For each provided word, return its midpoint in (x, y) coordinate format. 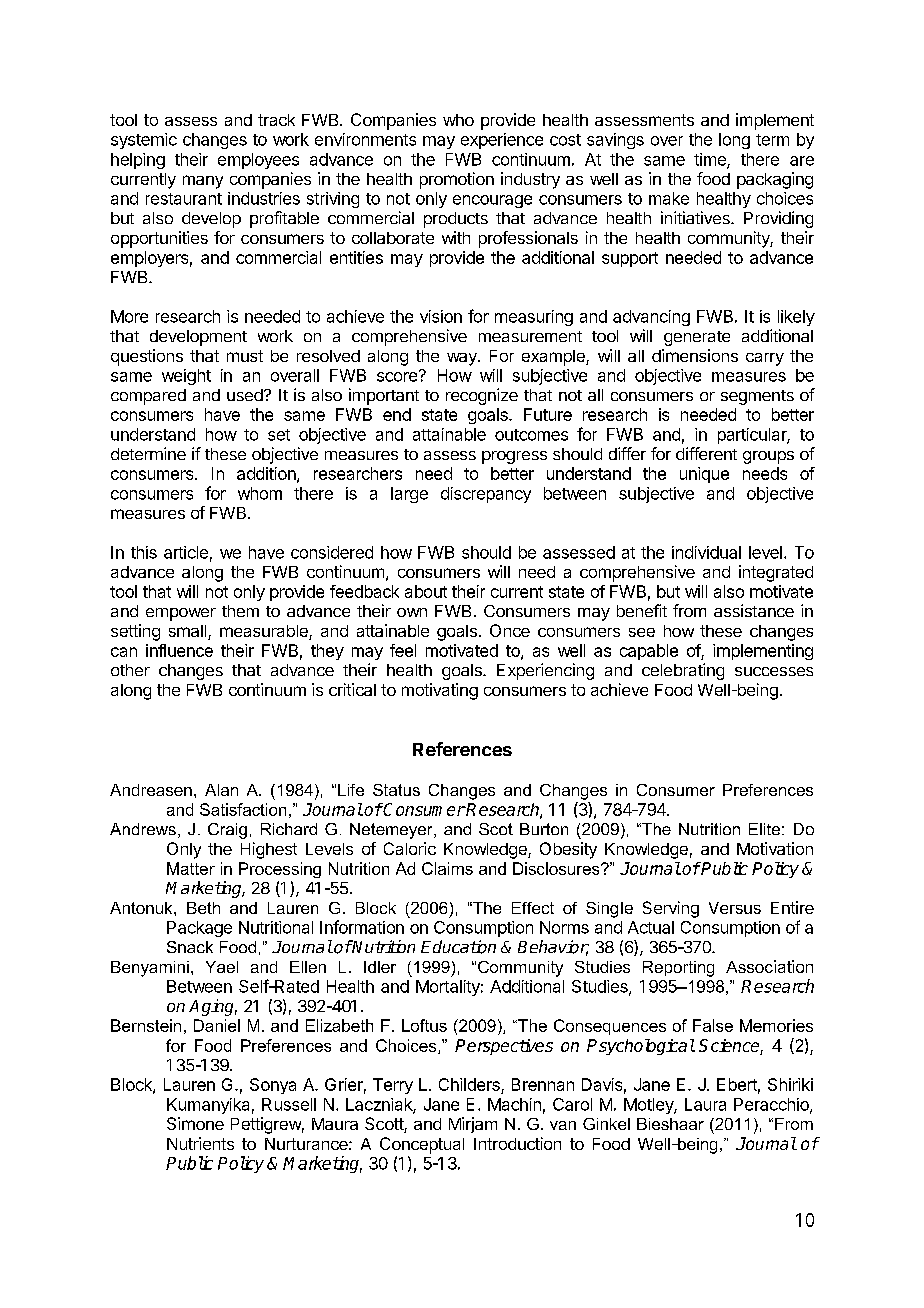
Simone (195, 1123)
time (711, 160)
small (189, 632)
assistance (754, 610)
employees (258, 161)
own (412, 612)
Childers (470, 1086)
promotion (457, 180)
